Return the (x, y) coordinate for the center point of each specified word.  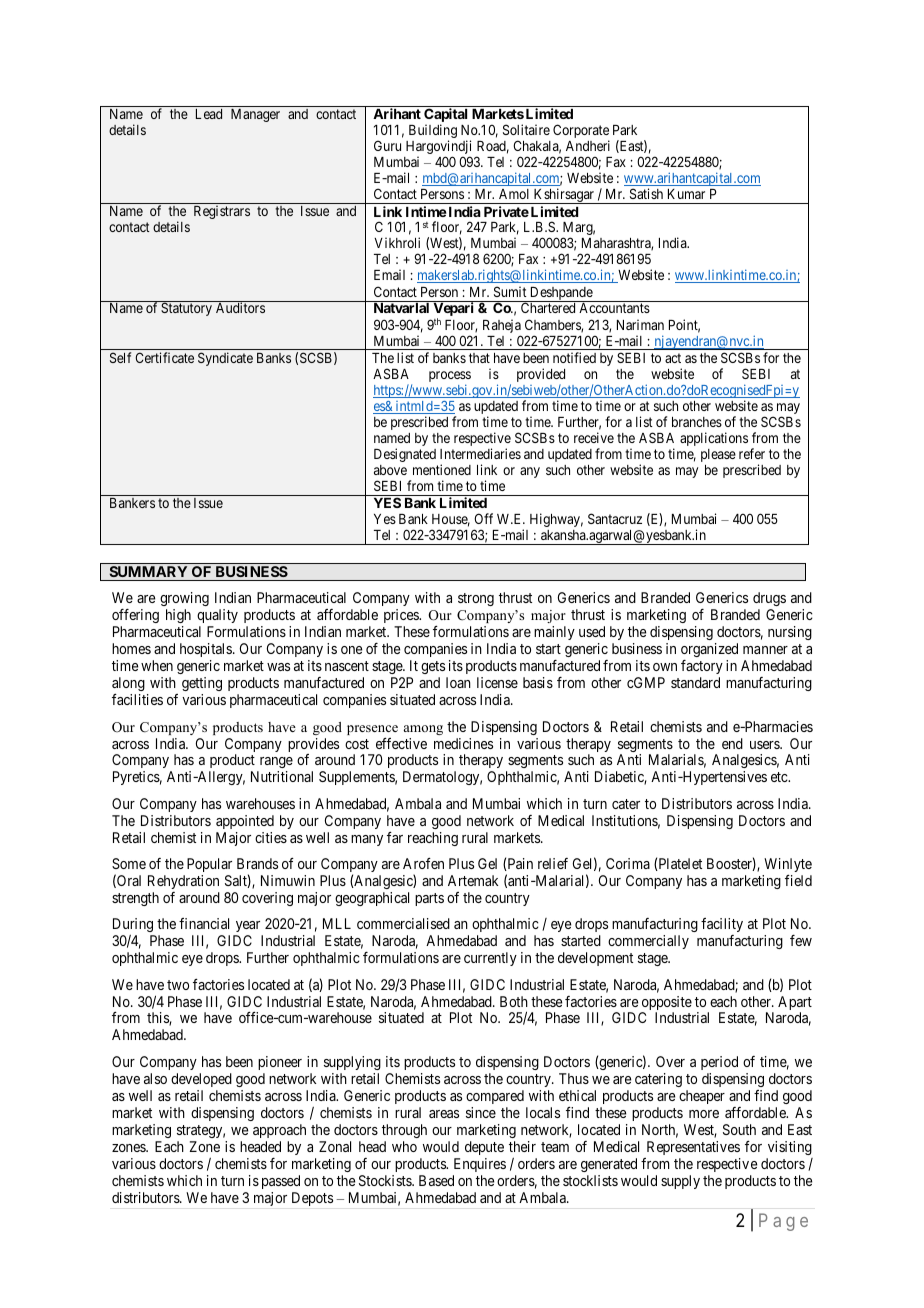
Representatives (693, 1148)
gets (433, 667)
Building (433, 132)
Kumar (686, 194)
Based (436, 1180)
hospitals (207, 650)
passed (281, 1182)
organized (709, 650)
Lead (209, 114)
